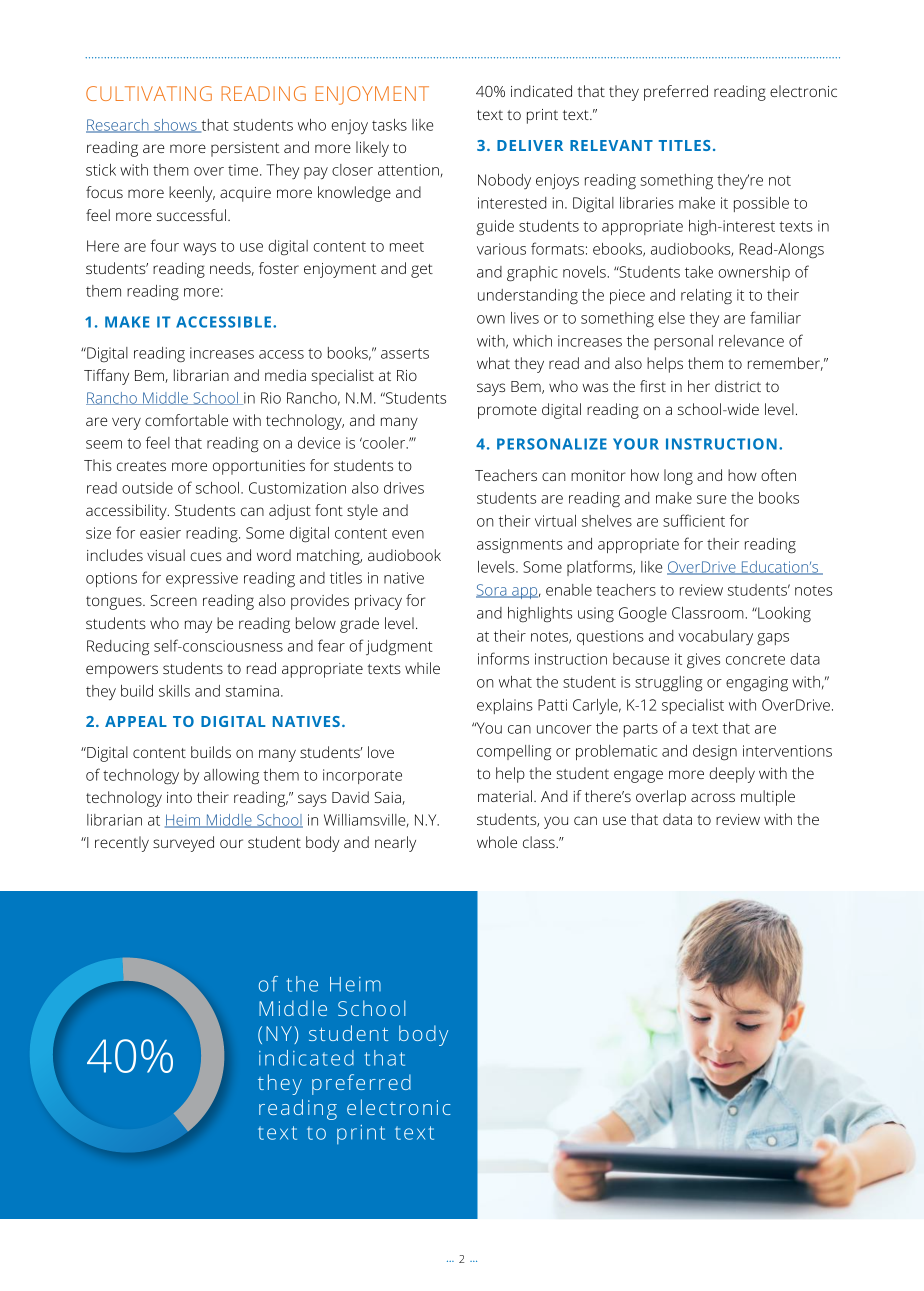  What do you see at coordinates (202, 579) in the screenshot?
I see `expressive` at bounding box center [202, 579].
